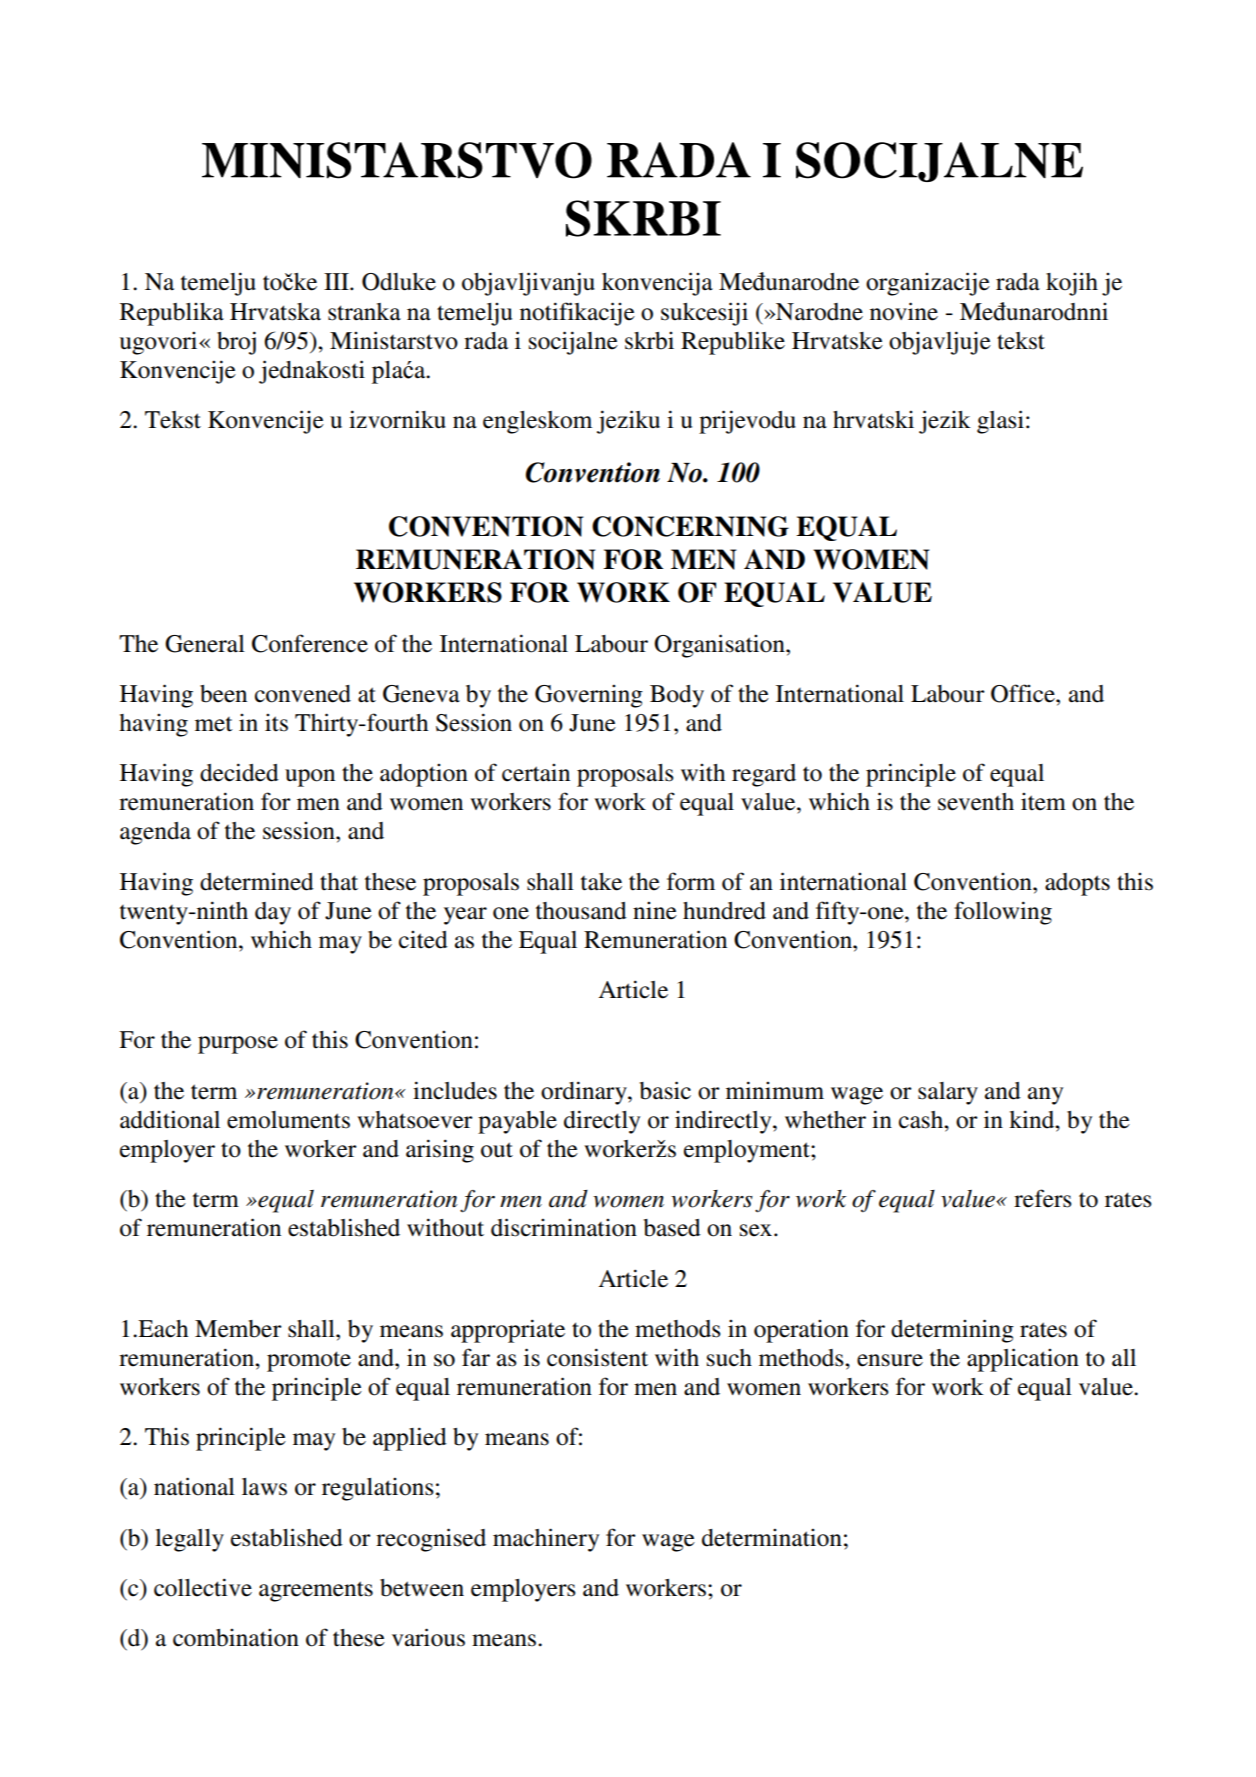 The width and height of the screenshot is (1256, 1777). I want to click on thousand, so click(581, 911).
